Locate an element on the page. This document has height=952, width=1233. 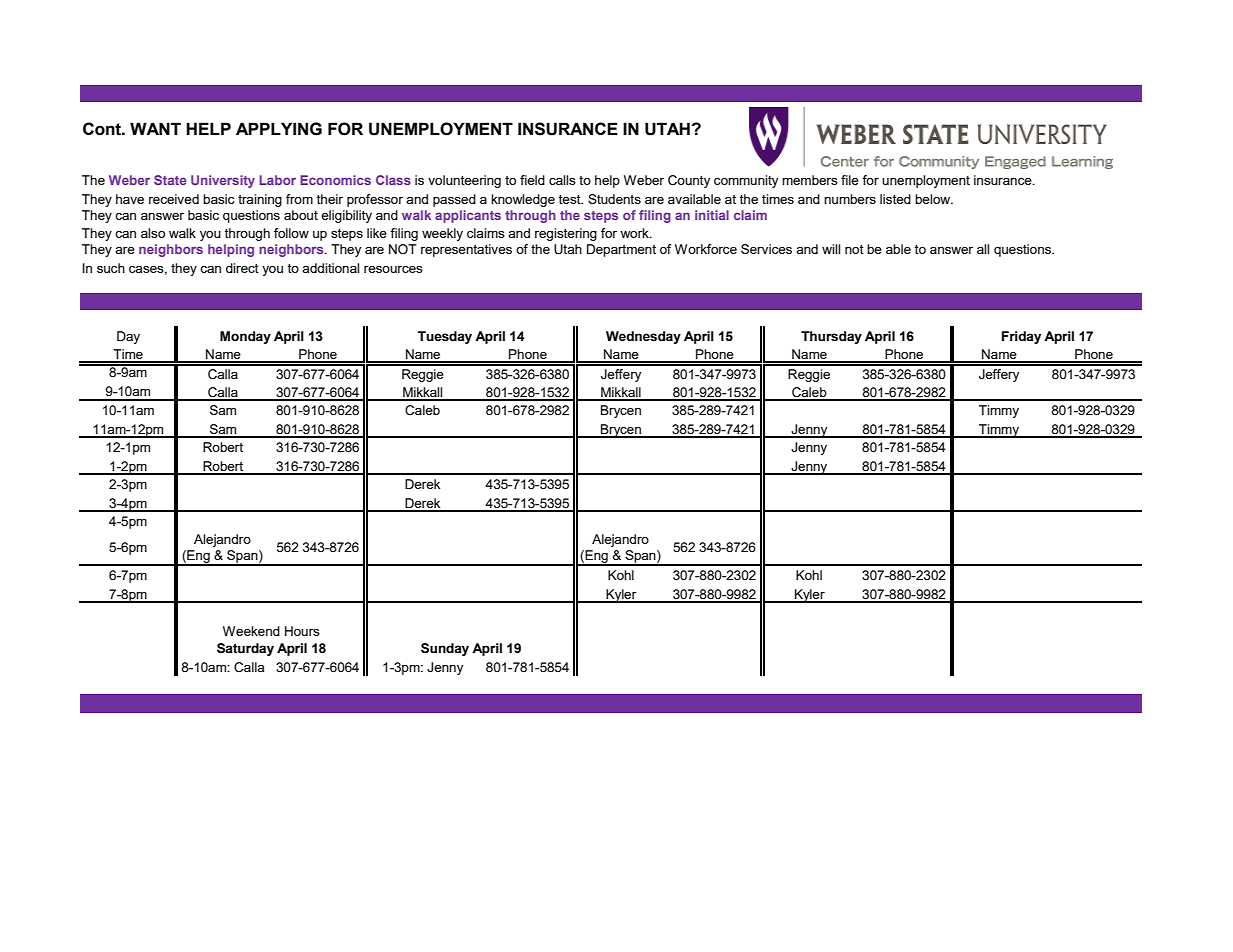
Monday is located at coordinates (245, 337).
